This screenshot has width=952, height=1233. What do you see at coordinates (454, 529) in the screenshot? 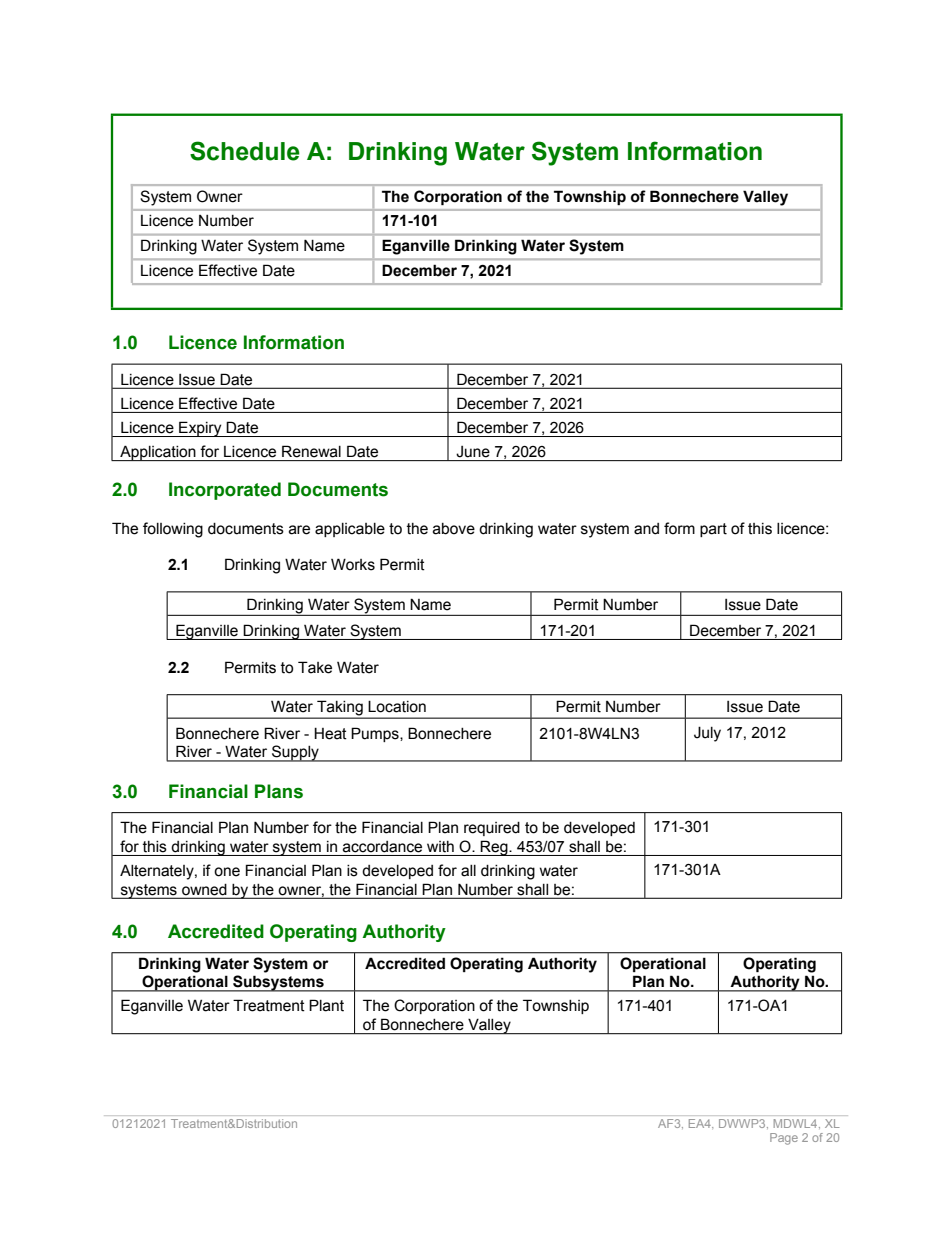
I see `above` at bounding box center [454, 529].
